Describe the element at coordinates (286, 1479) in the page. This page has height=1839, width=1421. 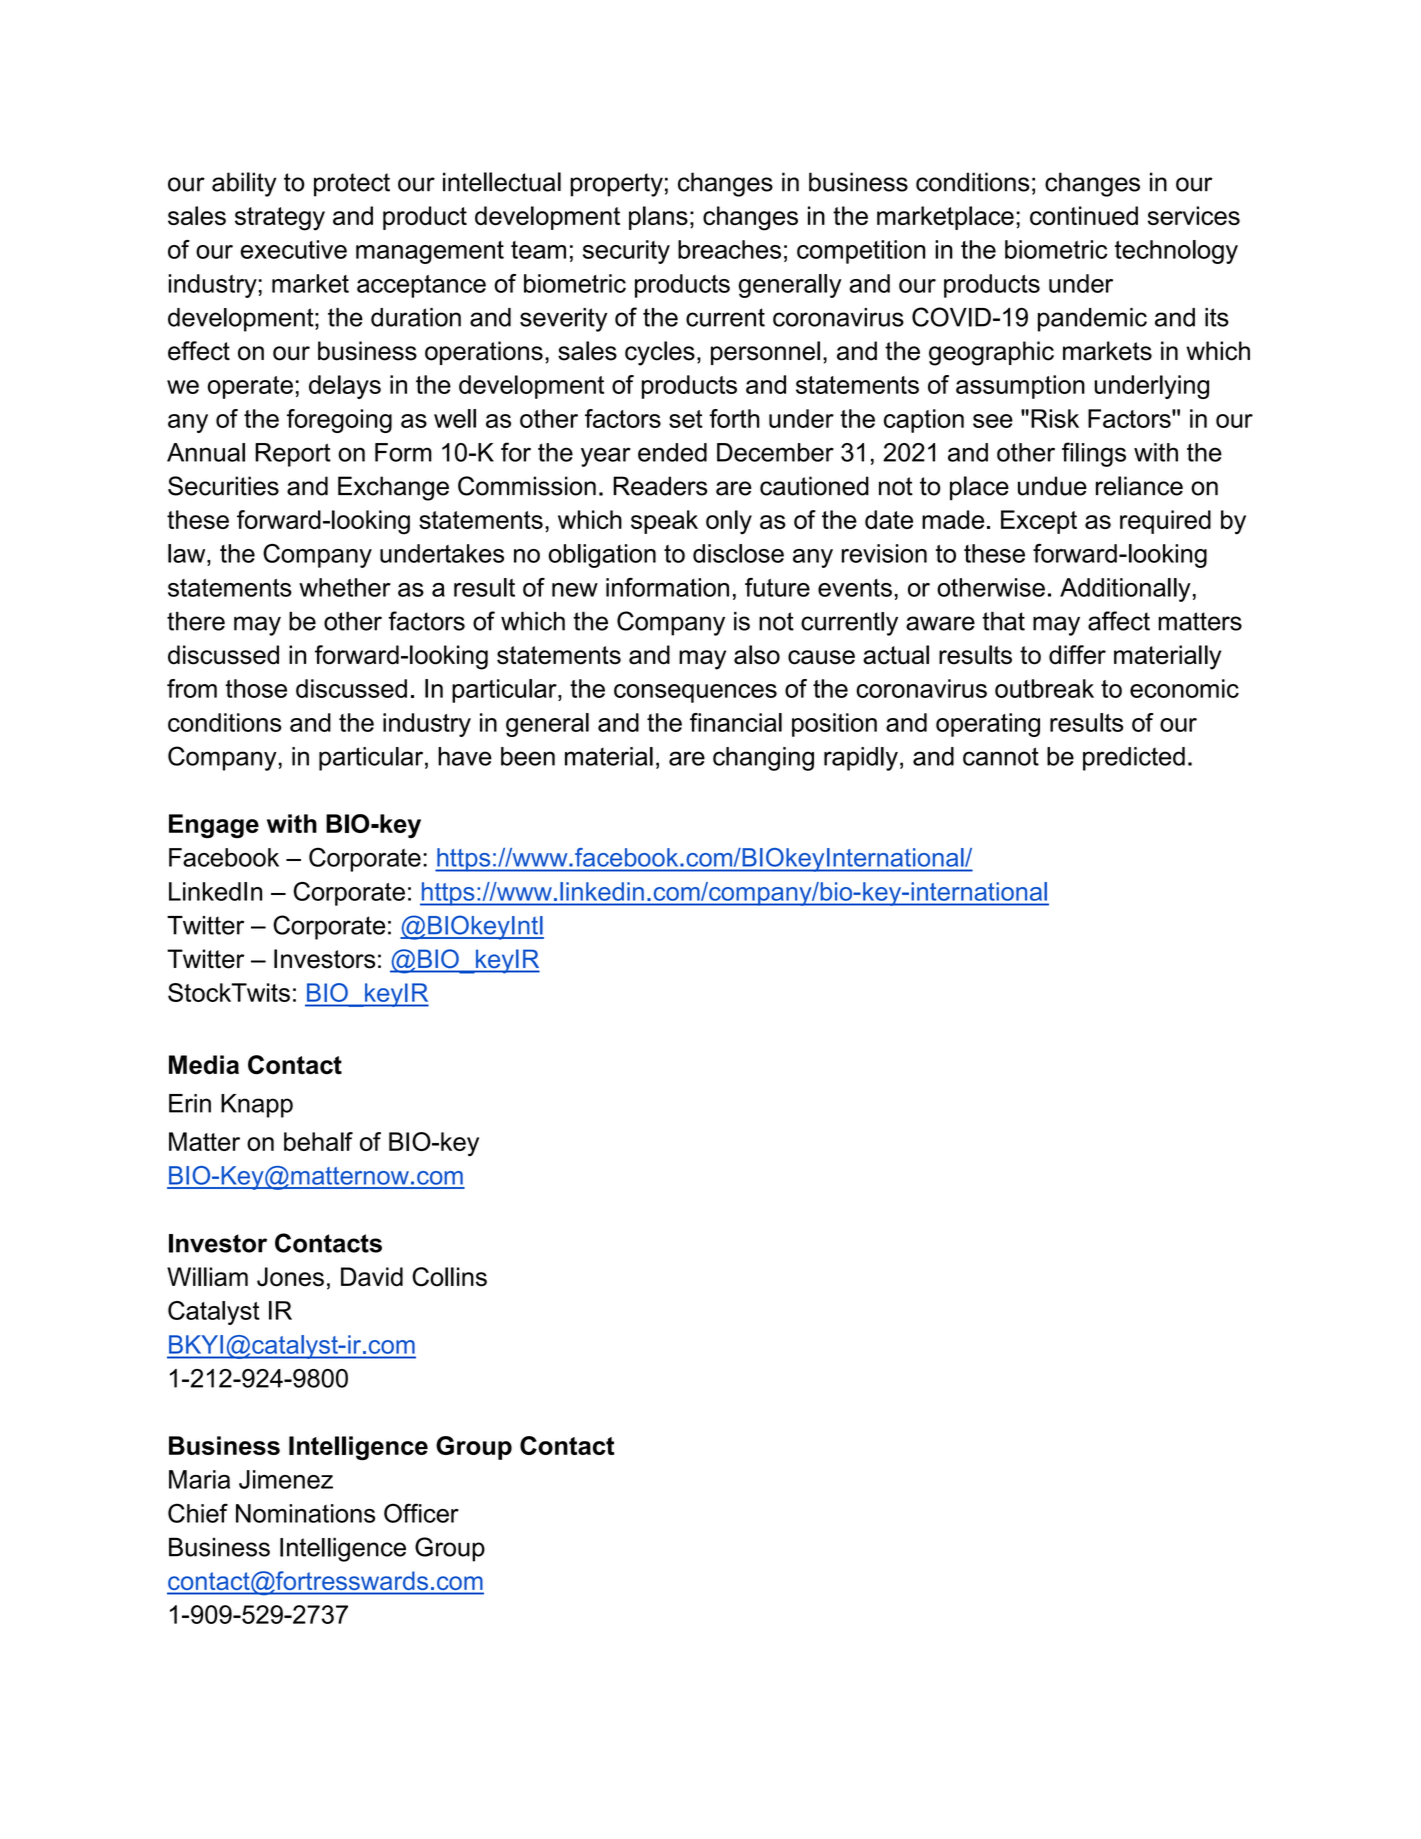
I see `Jimenez` at that location.
